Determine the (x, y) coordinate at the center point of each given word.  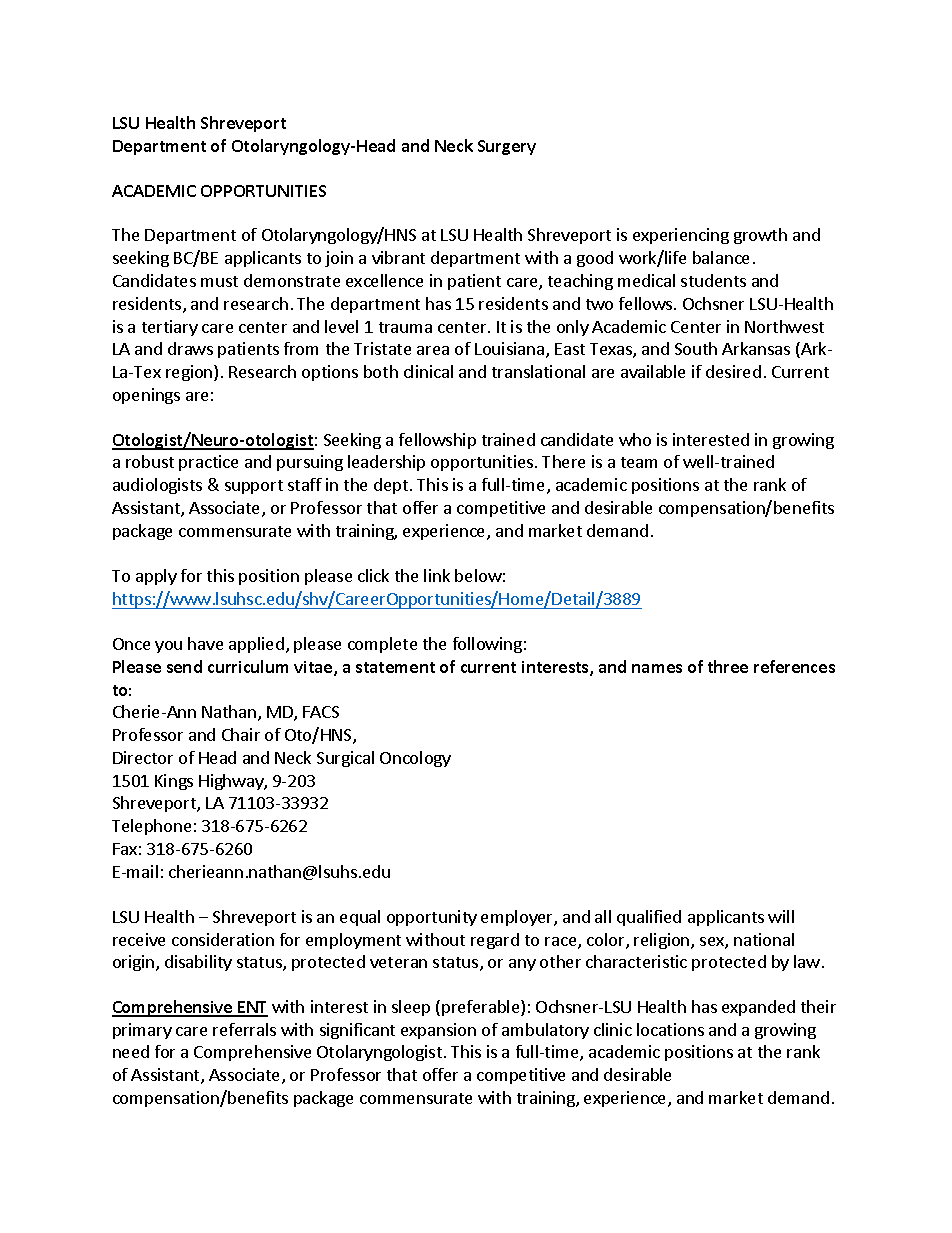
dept (391, 486)
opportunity (432, 918)
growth (760, 236)
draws (190, 348)
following (487, 645)
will (781, 916)
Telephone (151, 827)
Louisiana (511, 350)
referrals (244, 1029)
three (728, 666)
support (254, 487)
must (219, 281)
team (639, 462)
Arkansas (756, 348)
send (184, 666)
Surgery (507, 147)
